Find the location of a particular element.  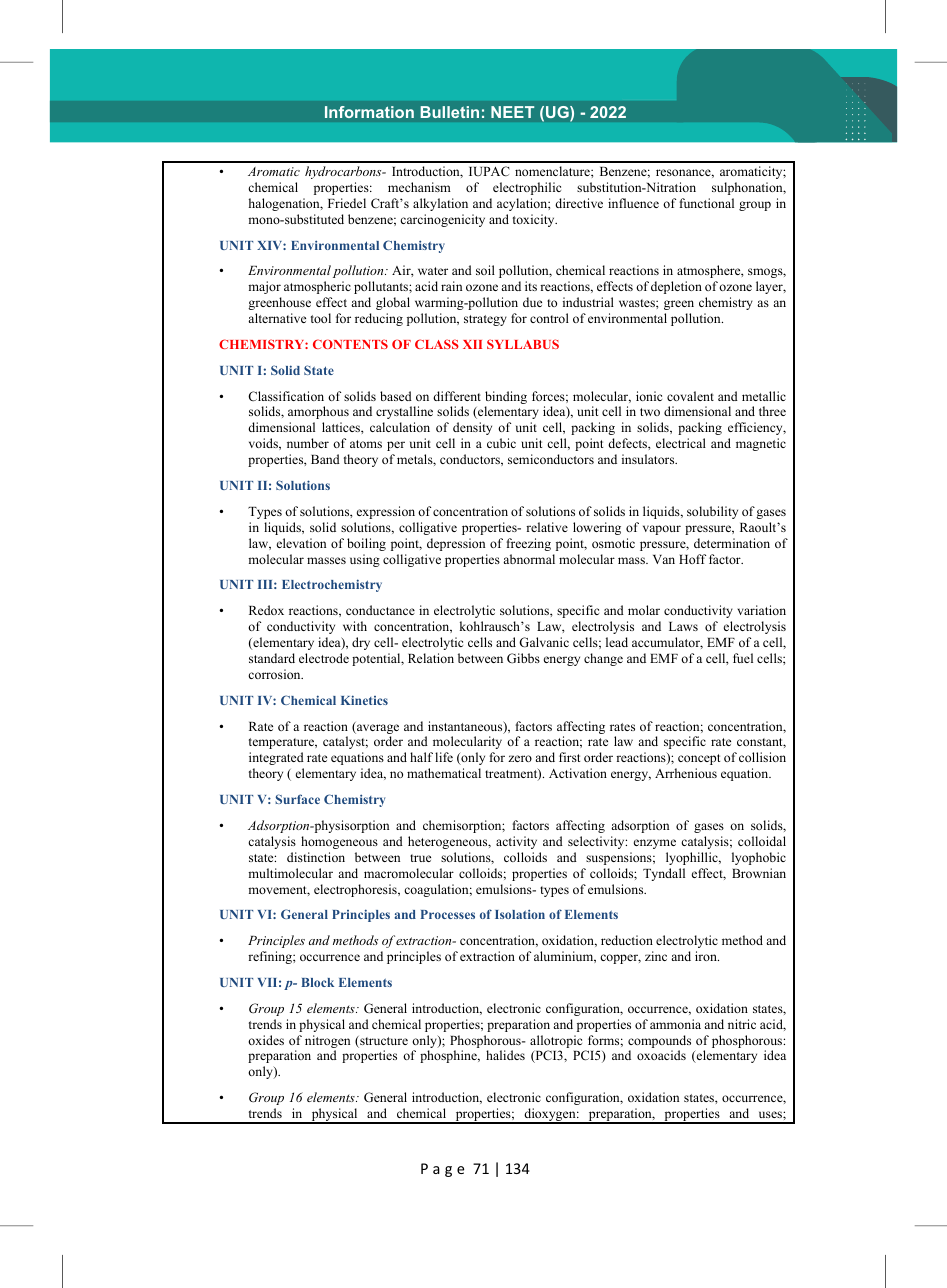

Surface is located at coordinates (297, 799).
